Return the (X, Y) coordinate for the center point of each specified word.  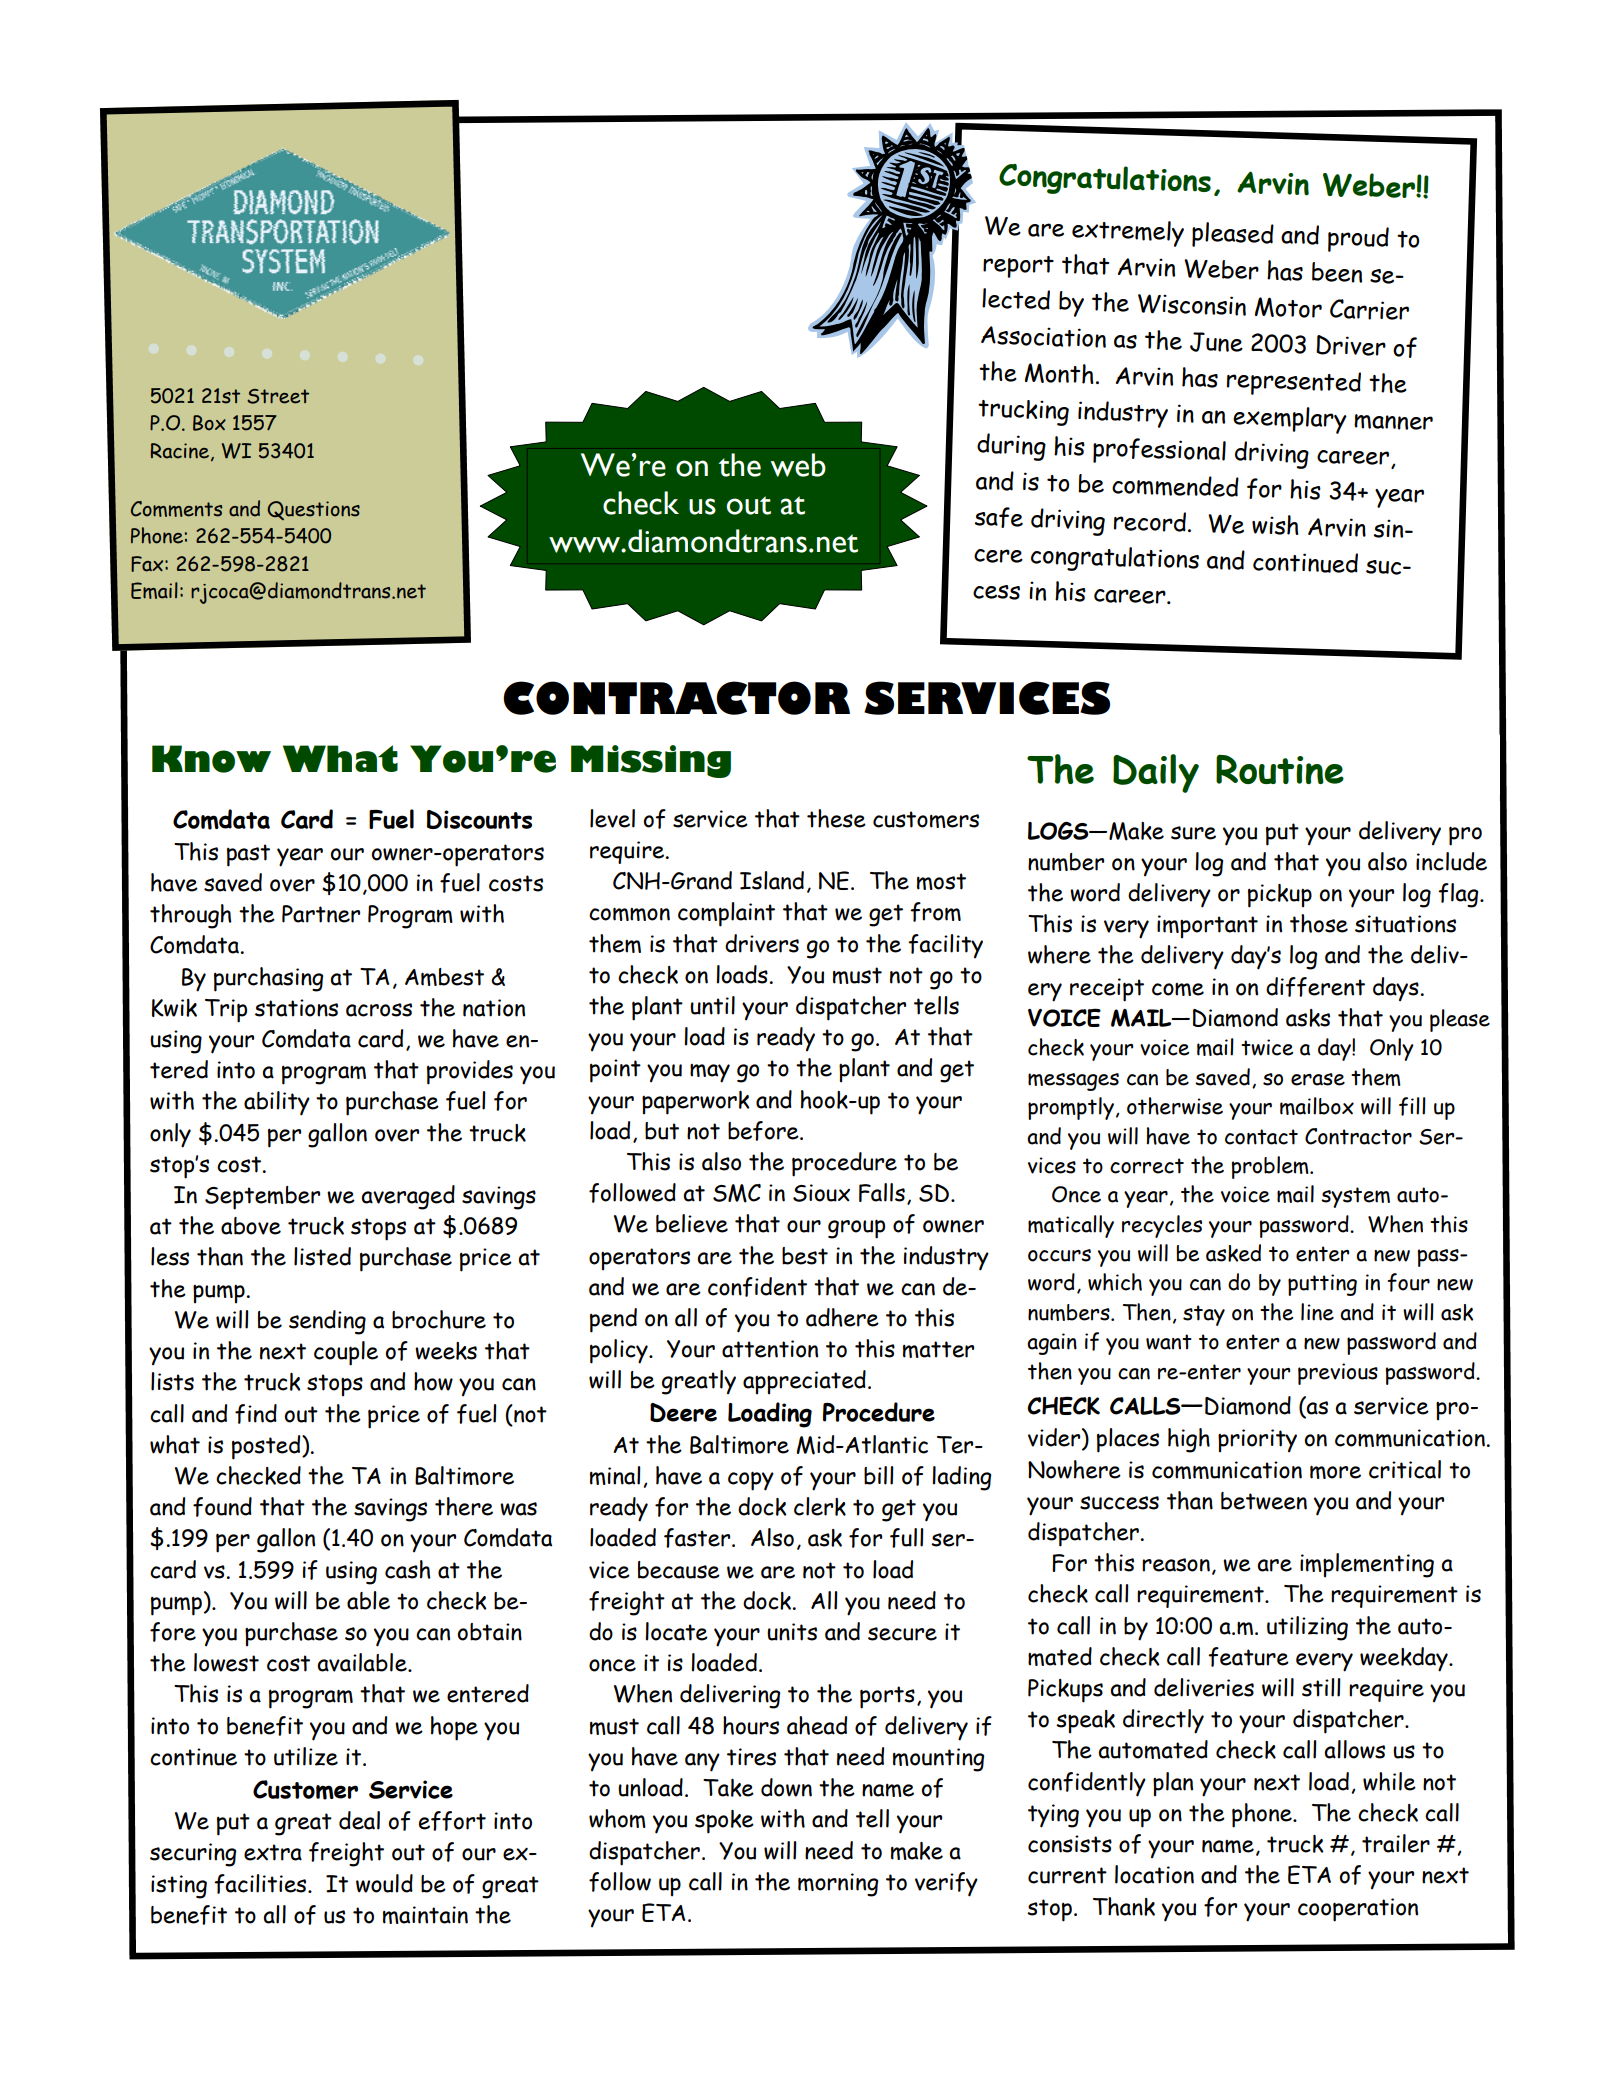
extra (273, 1852)
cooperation (1358, 1910)
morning (838, 1885)
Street (278, 396)
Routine (1280, 769)
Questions (313, 510)
